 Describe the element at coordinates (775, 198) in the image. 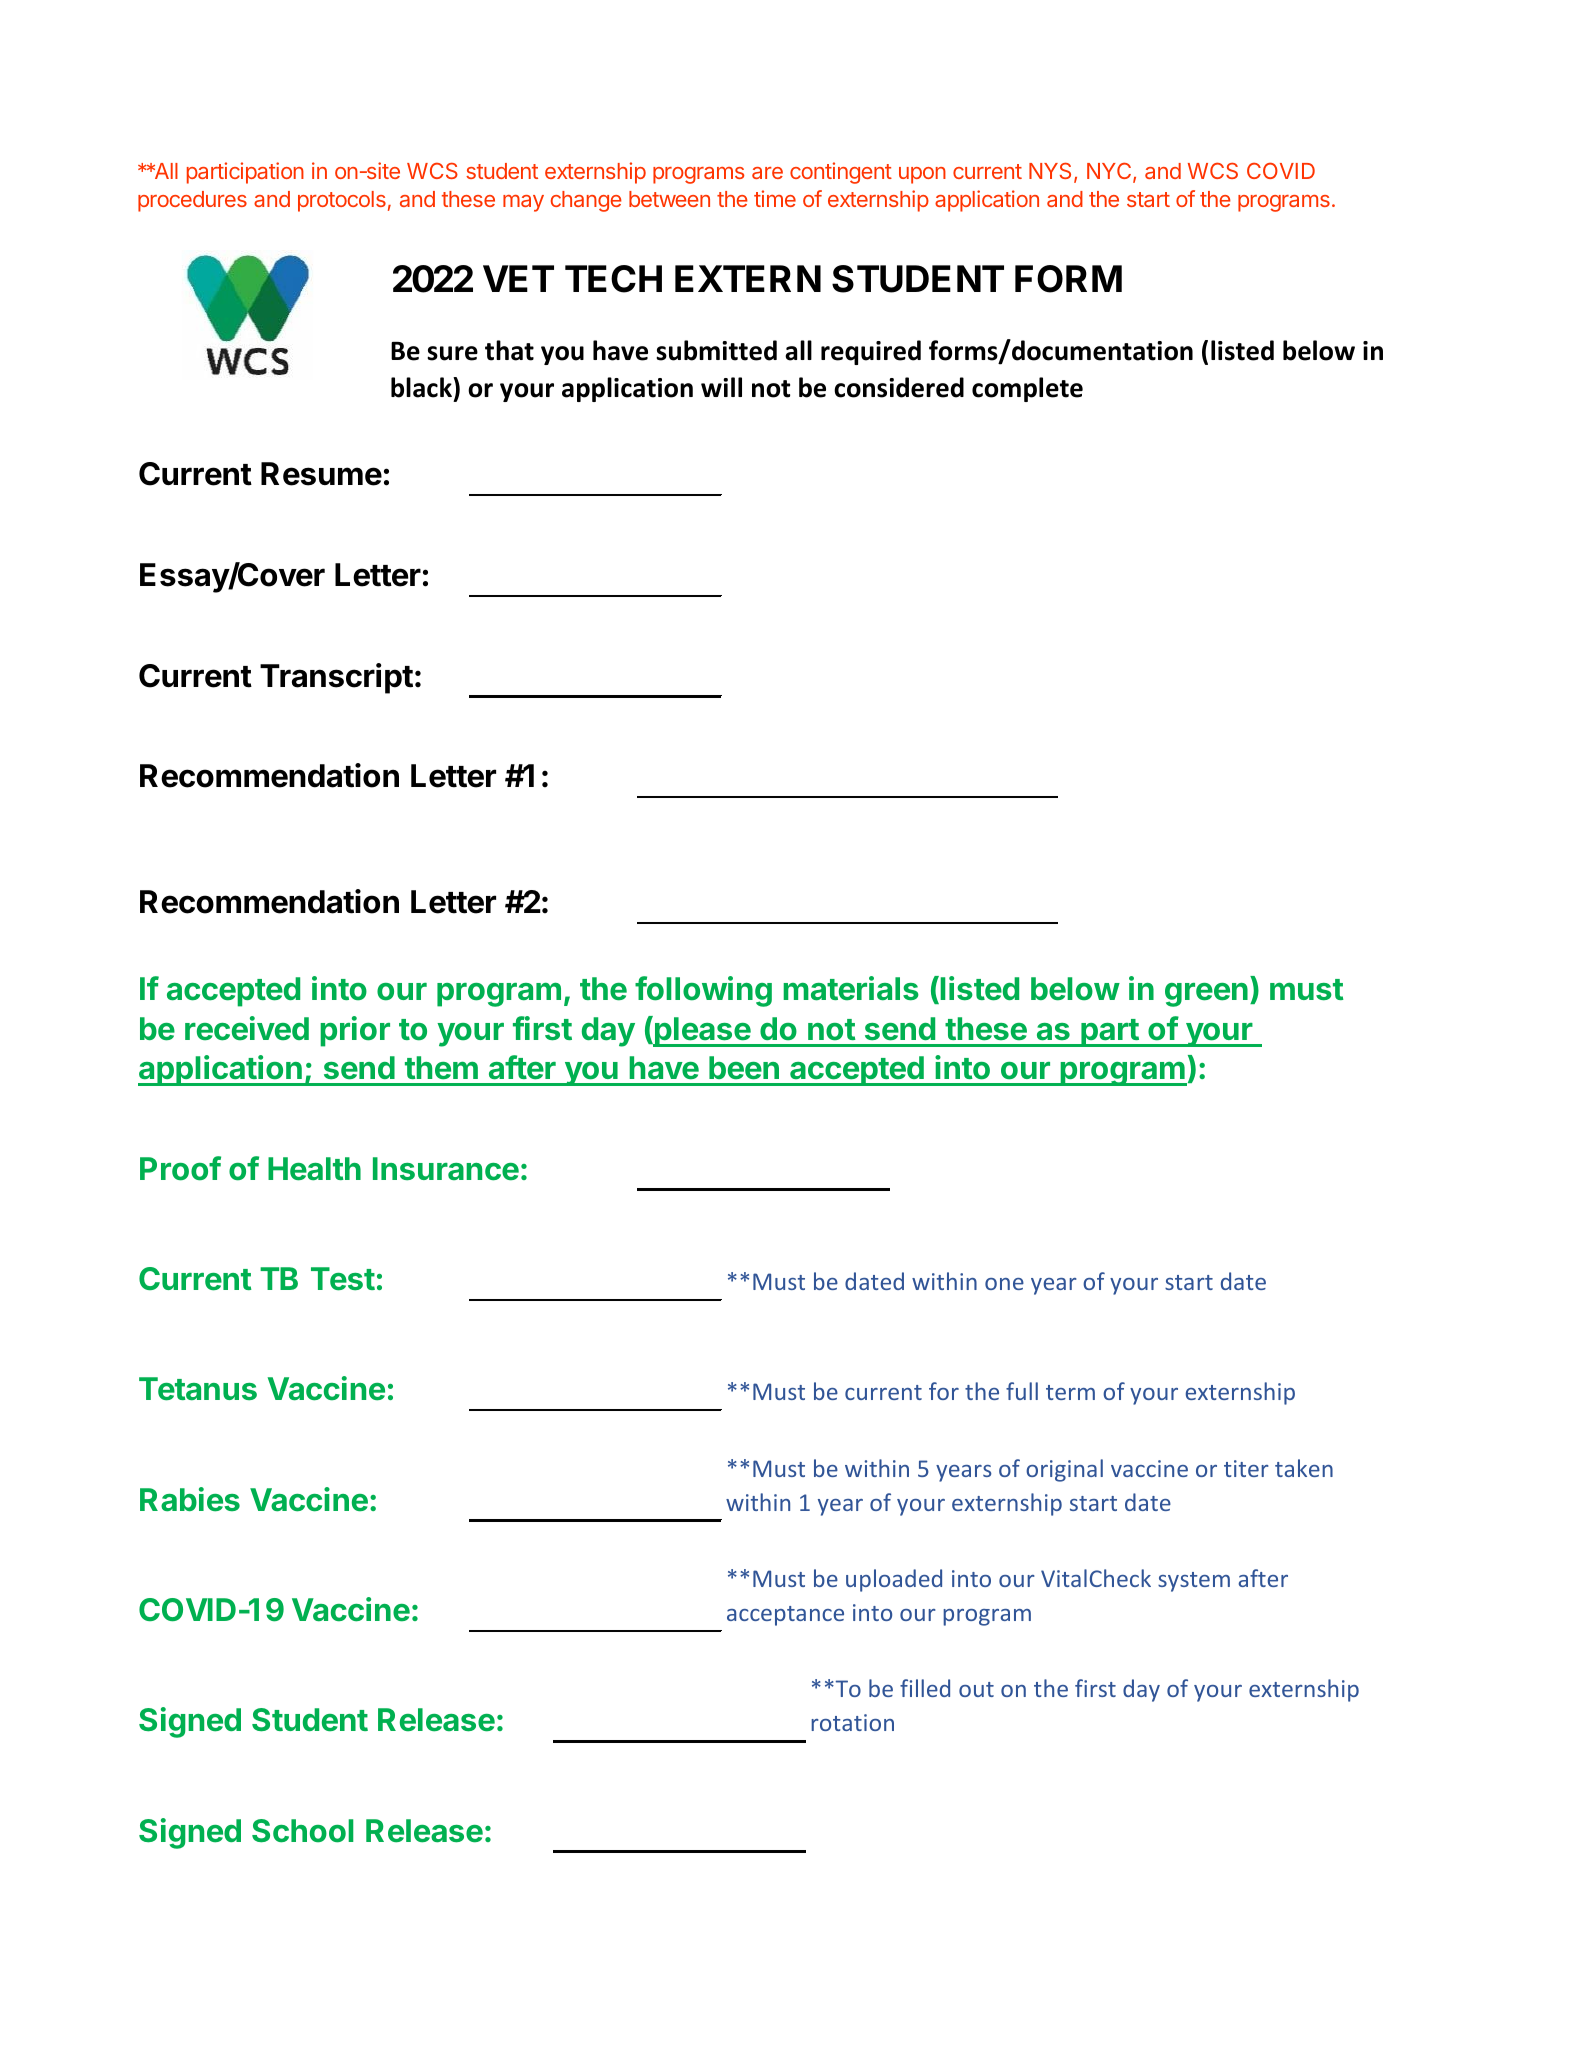

I see `time` at that location.
